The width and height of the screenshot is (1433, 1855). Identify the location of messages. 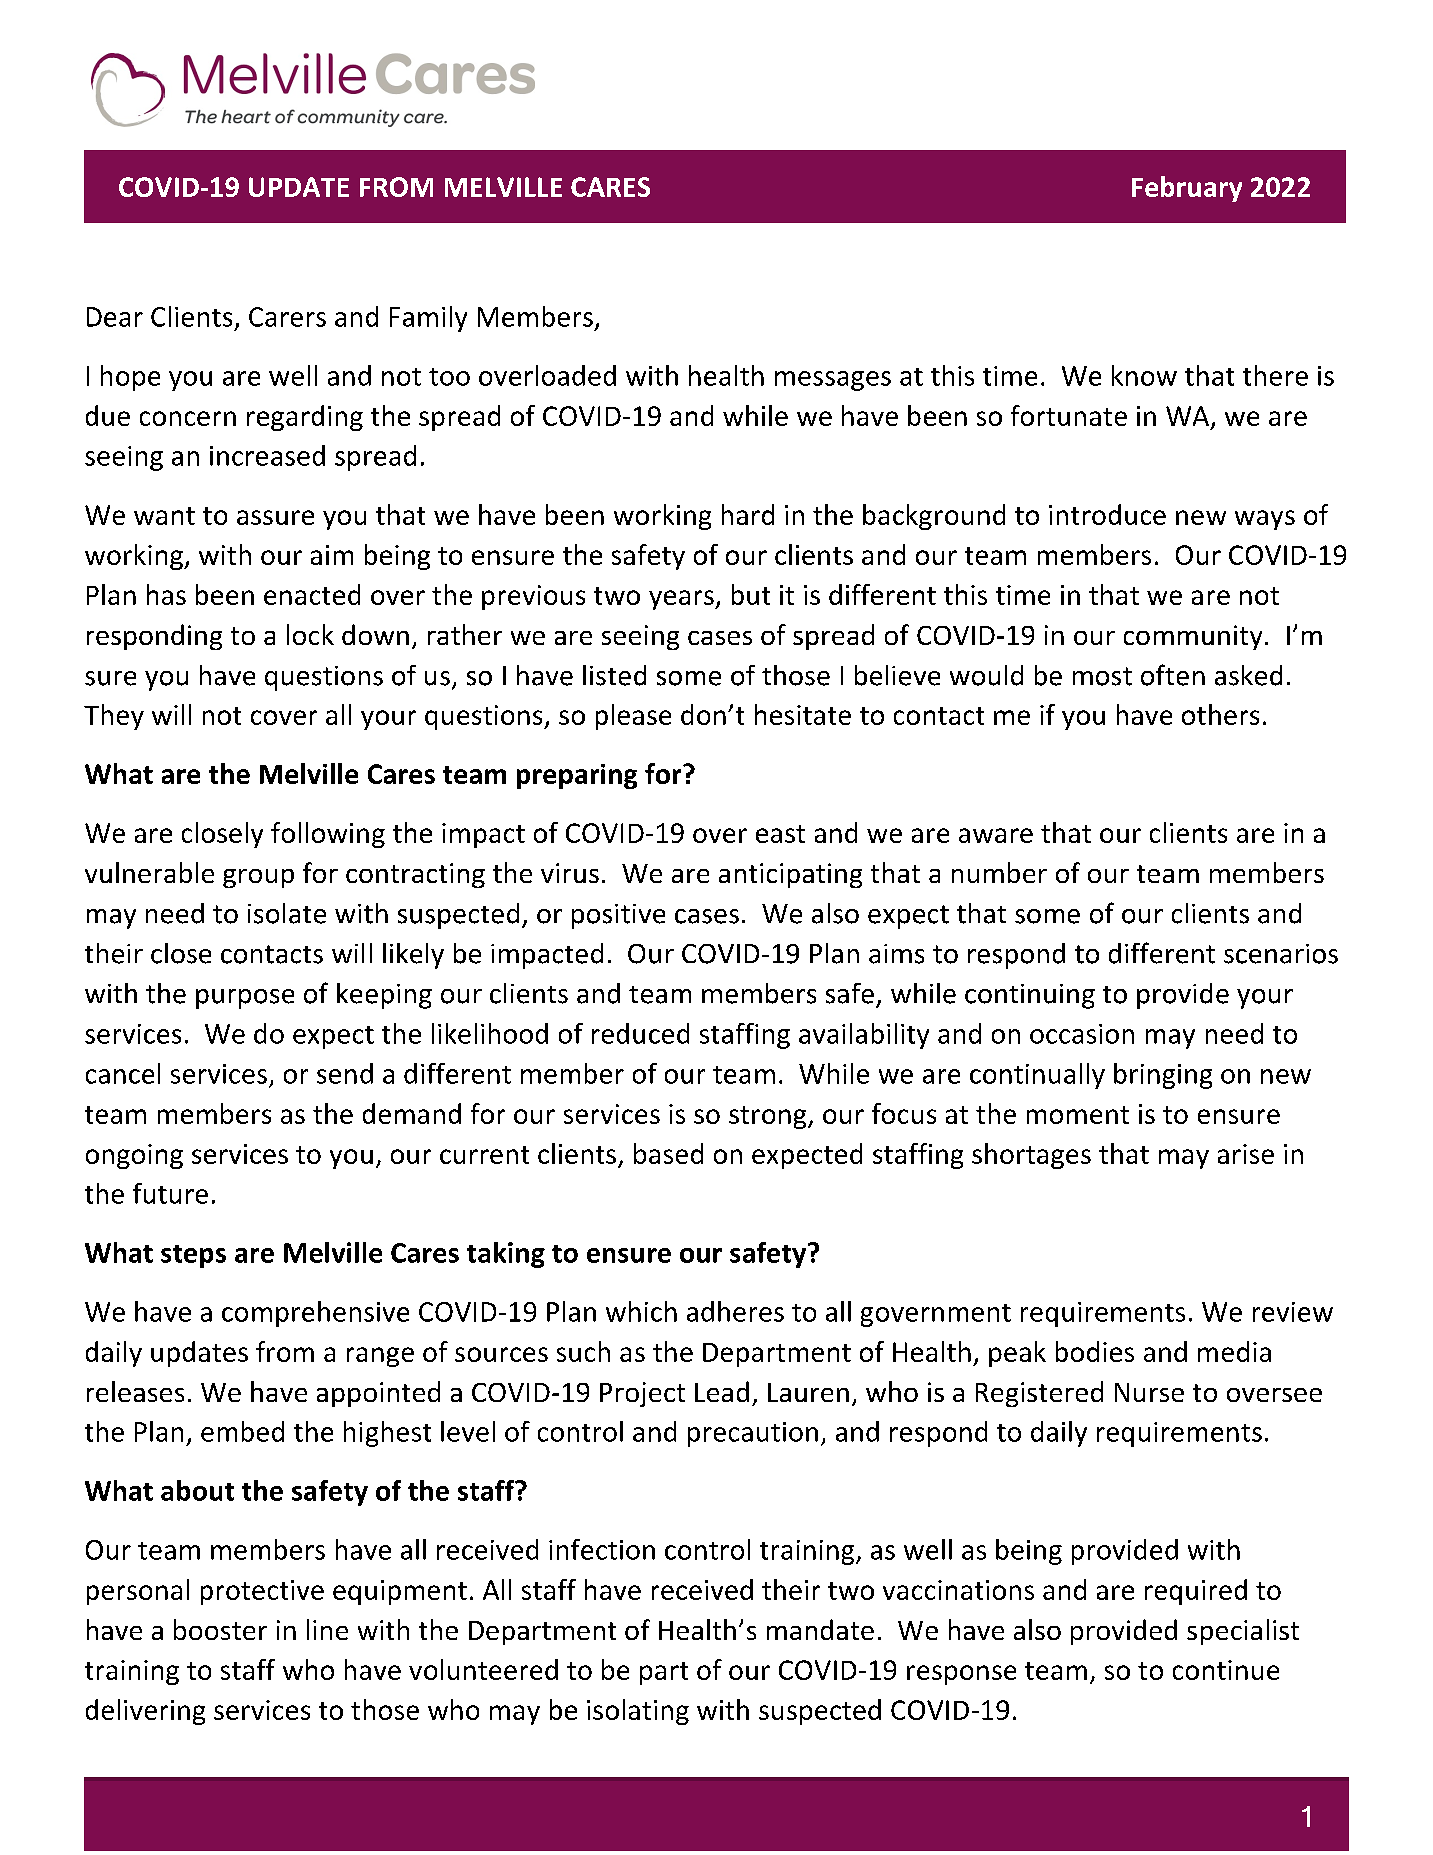
(833, 381).
